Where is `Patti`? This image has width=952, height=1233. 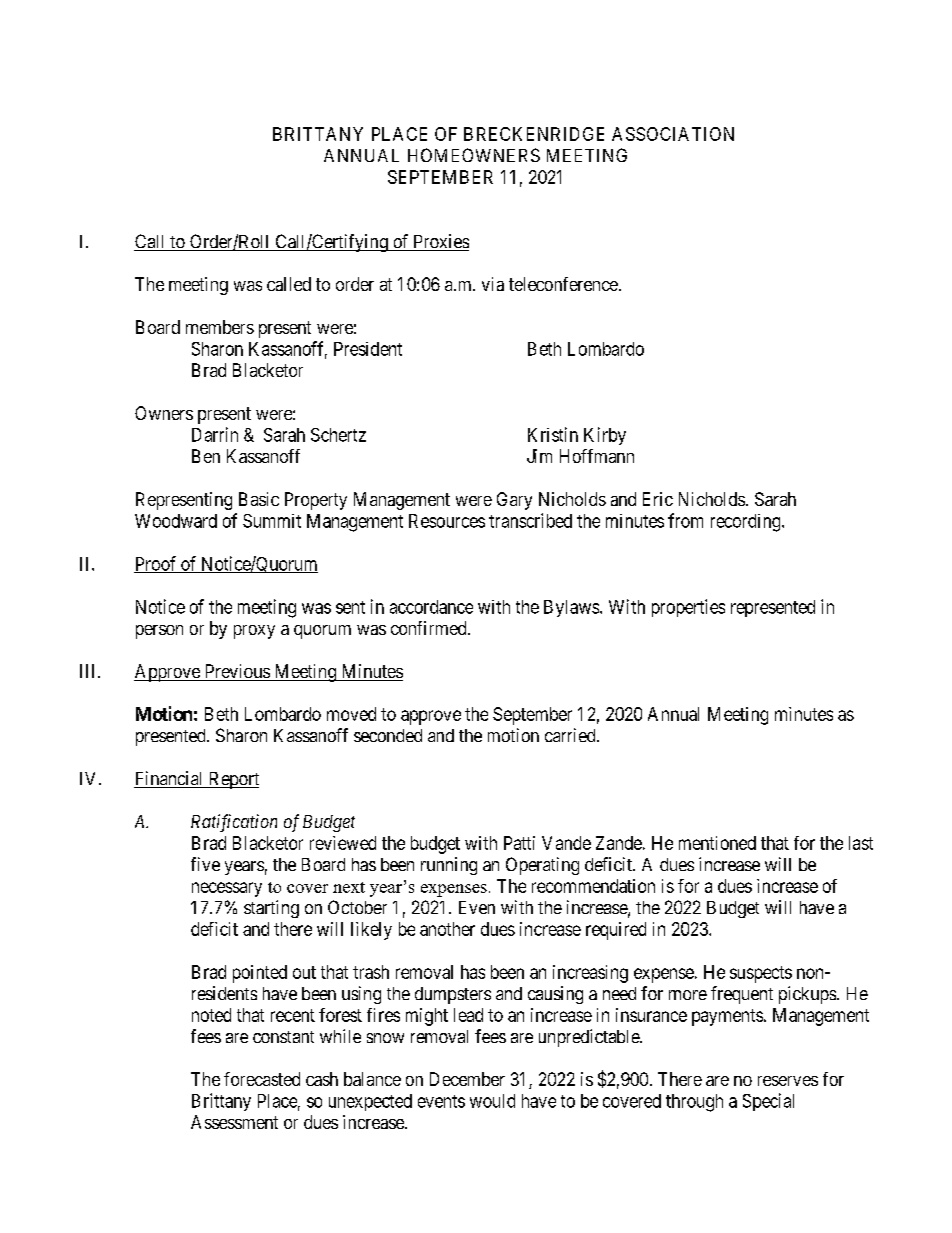 Patti is located at coordinates (519, 843).
